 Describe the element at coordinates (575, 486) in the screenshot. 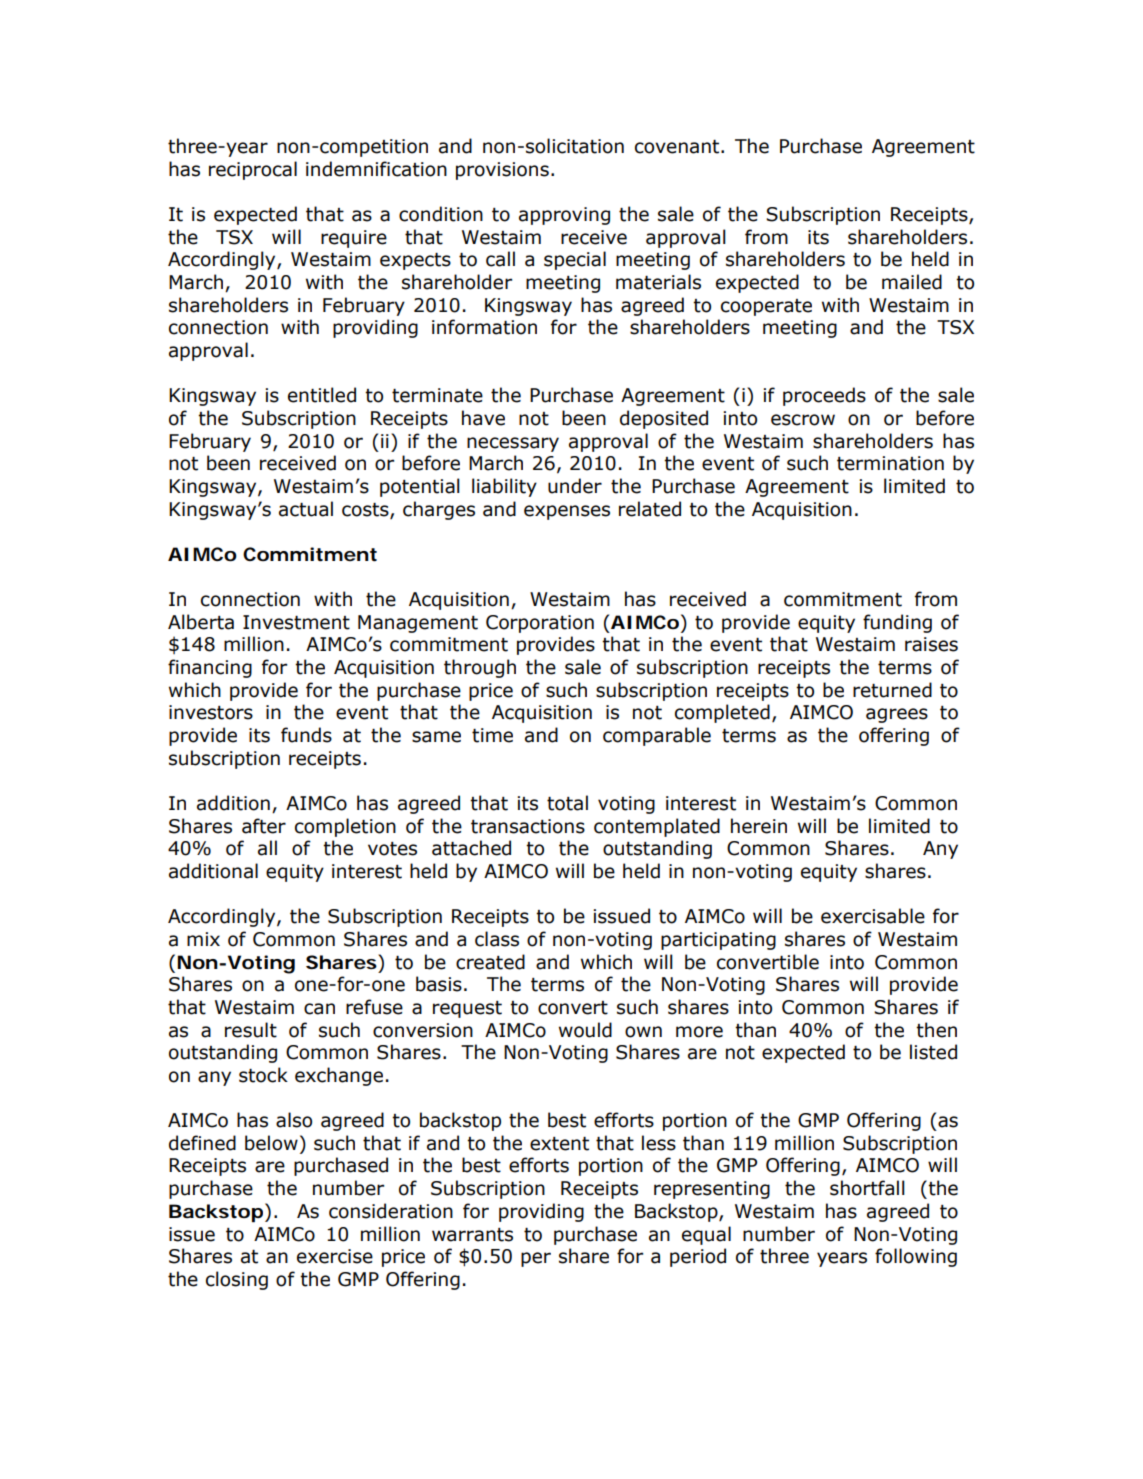

I see `under` at that location.
